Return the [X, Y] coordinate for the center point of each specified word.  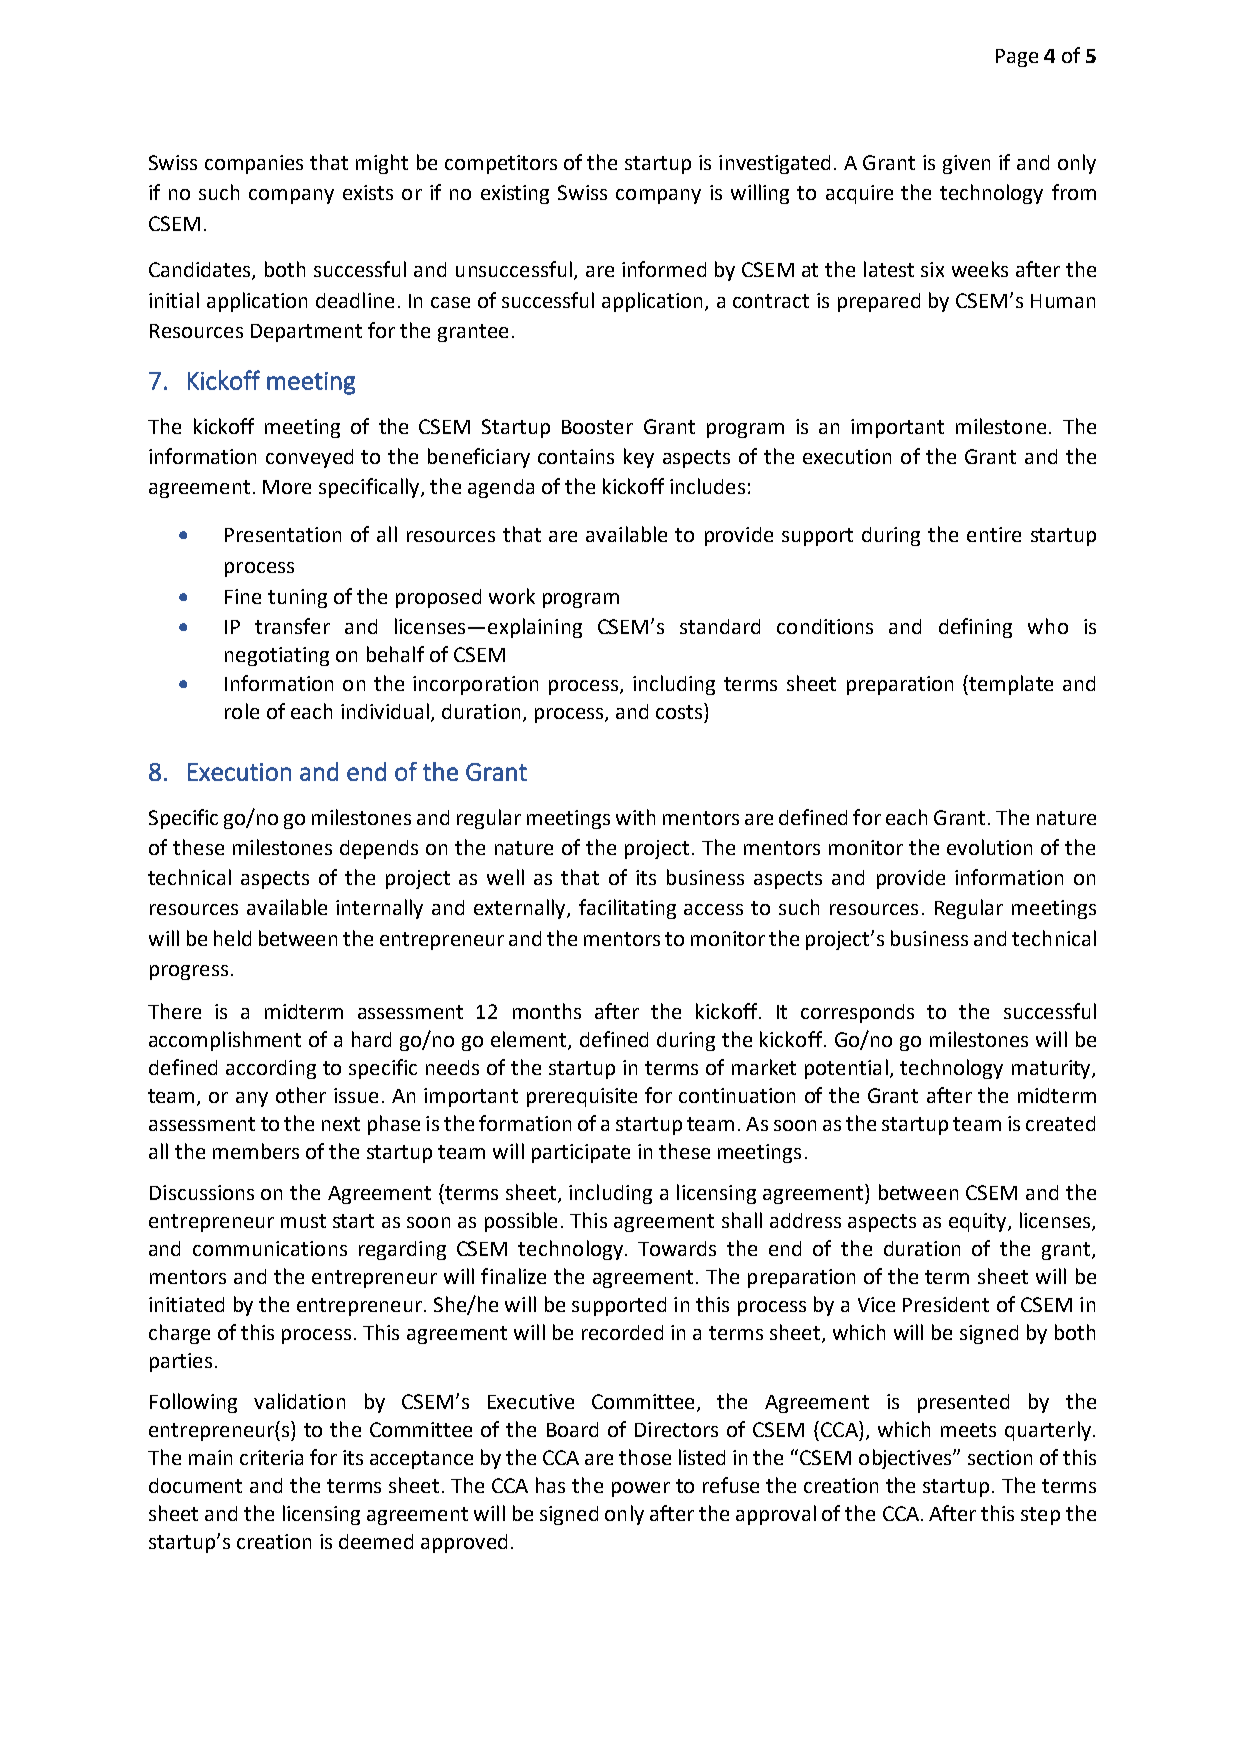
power [641, 1489]
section [1000, 1457]
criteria [271, 1457]
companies [254, 164]
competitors [501, 164]
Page [1017, 58]
